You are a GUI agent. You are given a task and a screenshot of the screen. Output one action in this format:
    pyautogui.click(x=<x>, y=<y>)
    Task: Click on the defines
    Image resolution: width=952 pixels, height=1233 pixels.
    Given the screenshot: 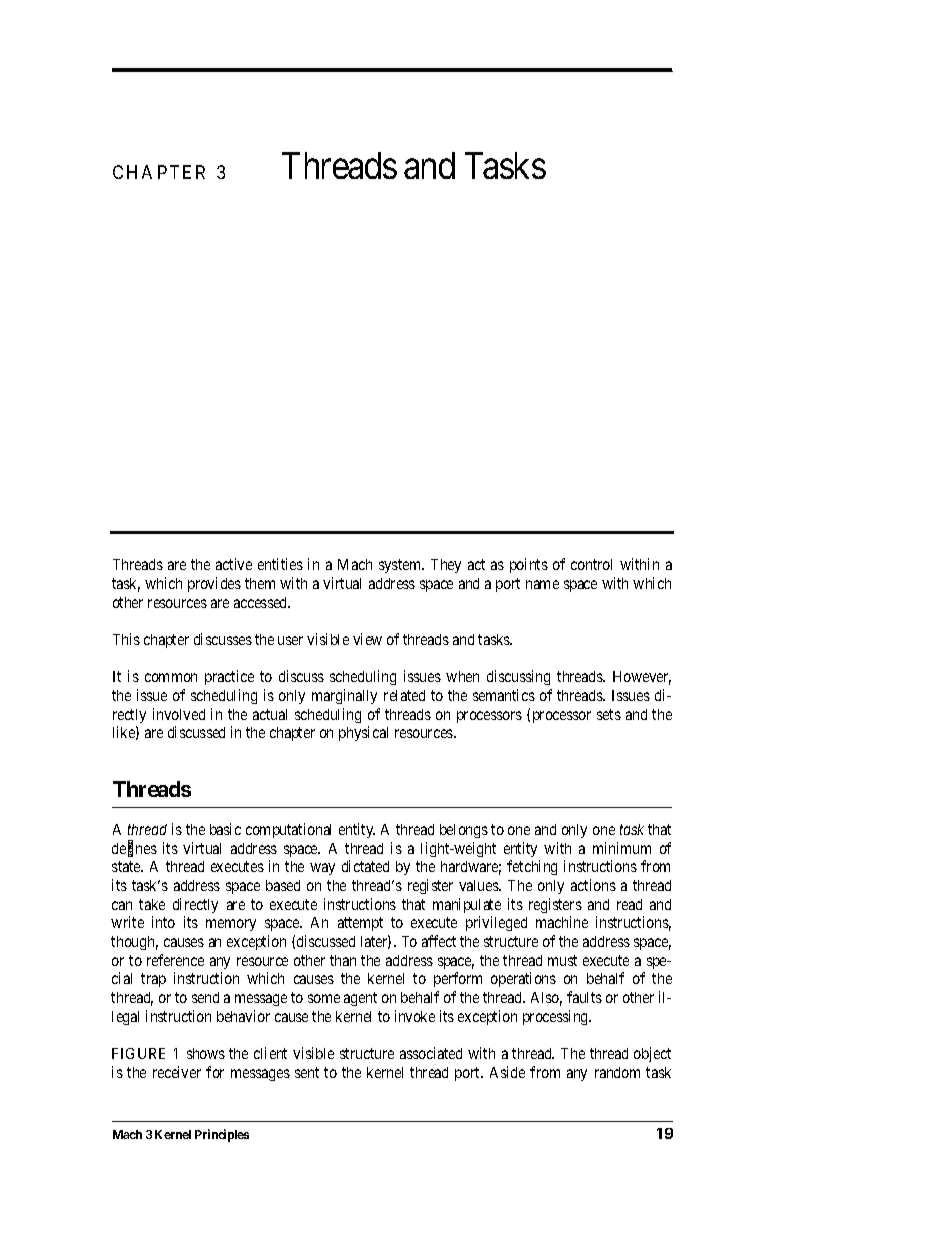 What is the action you would take?
    pyautogui.click(x=134, y=849)
